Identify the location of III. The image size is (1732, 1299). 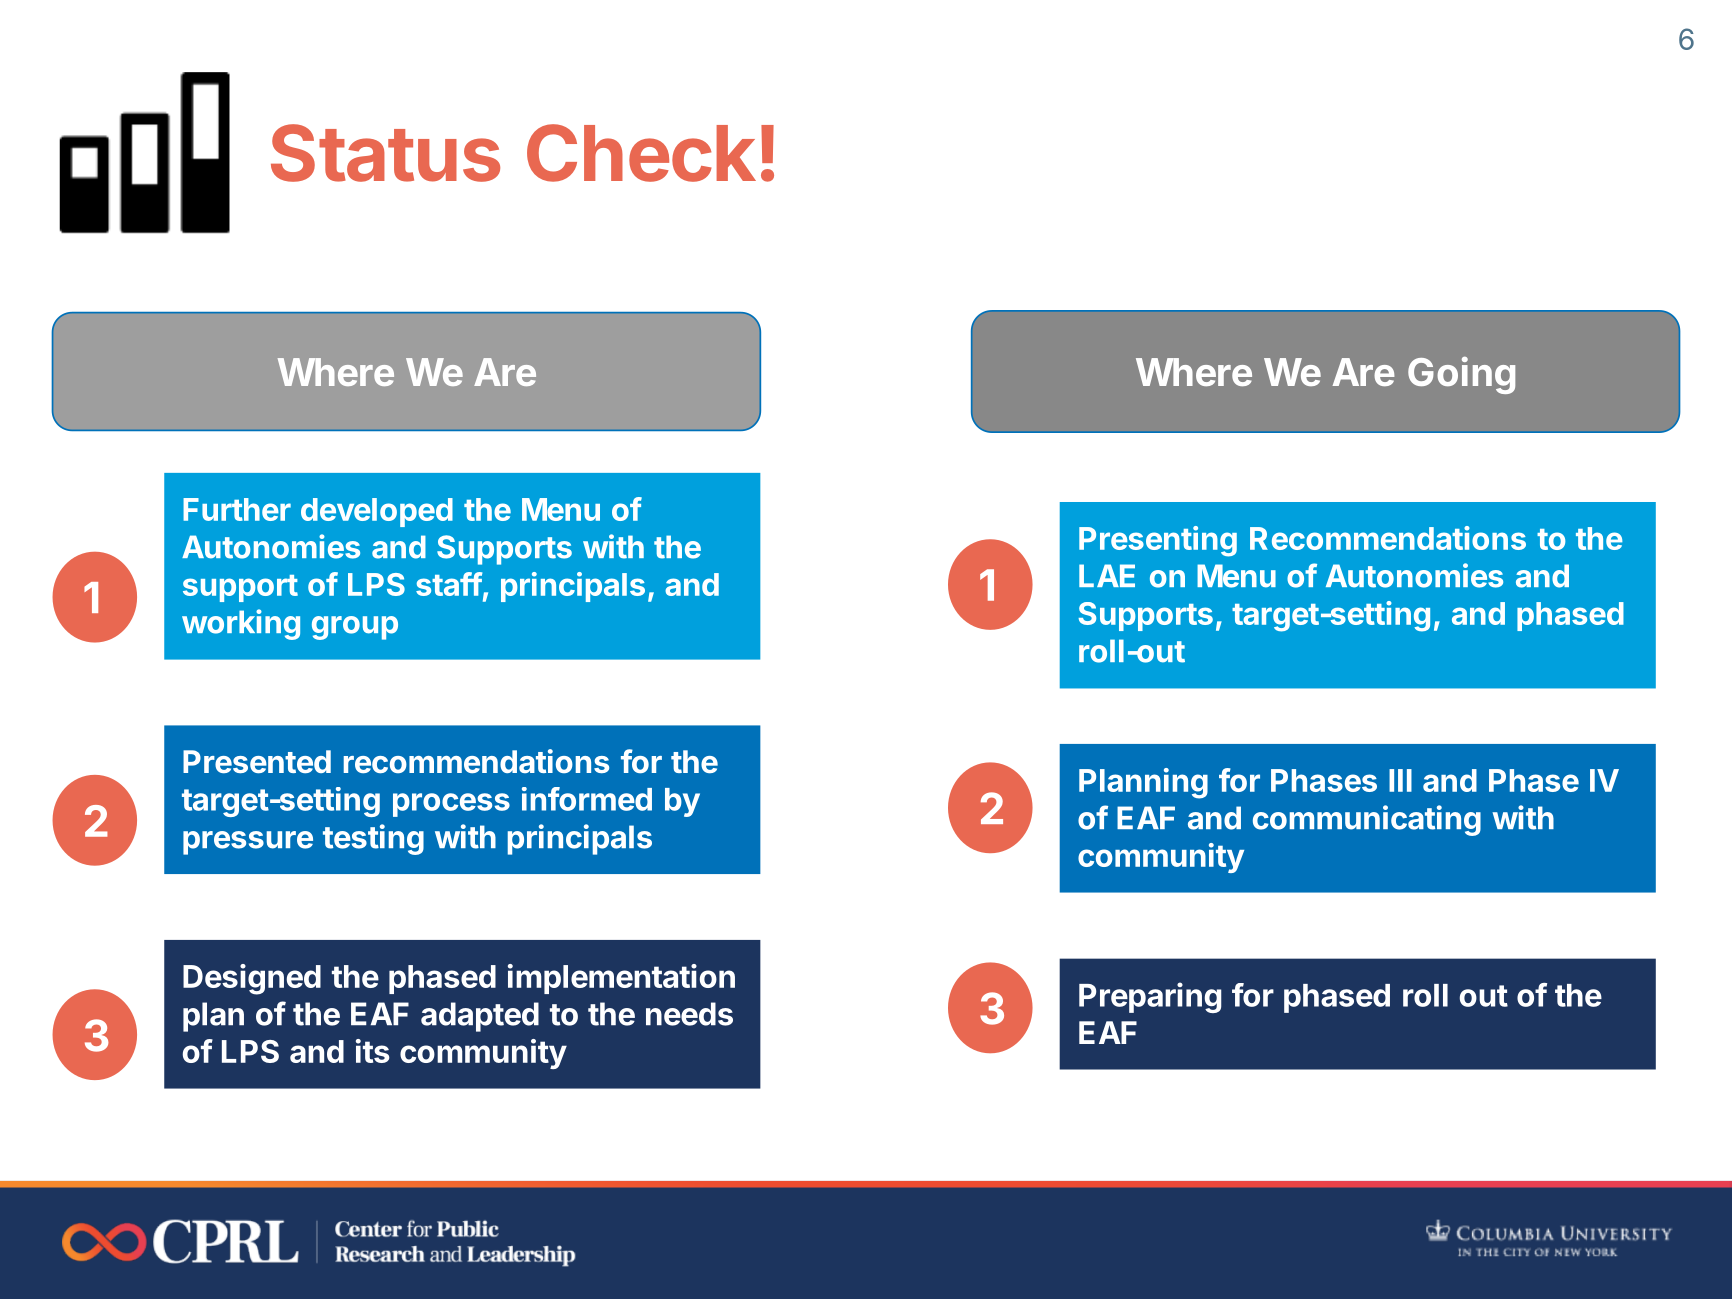
(1400, 780).
